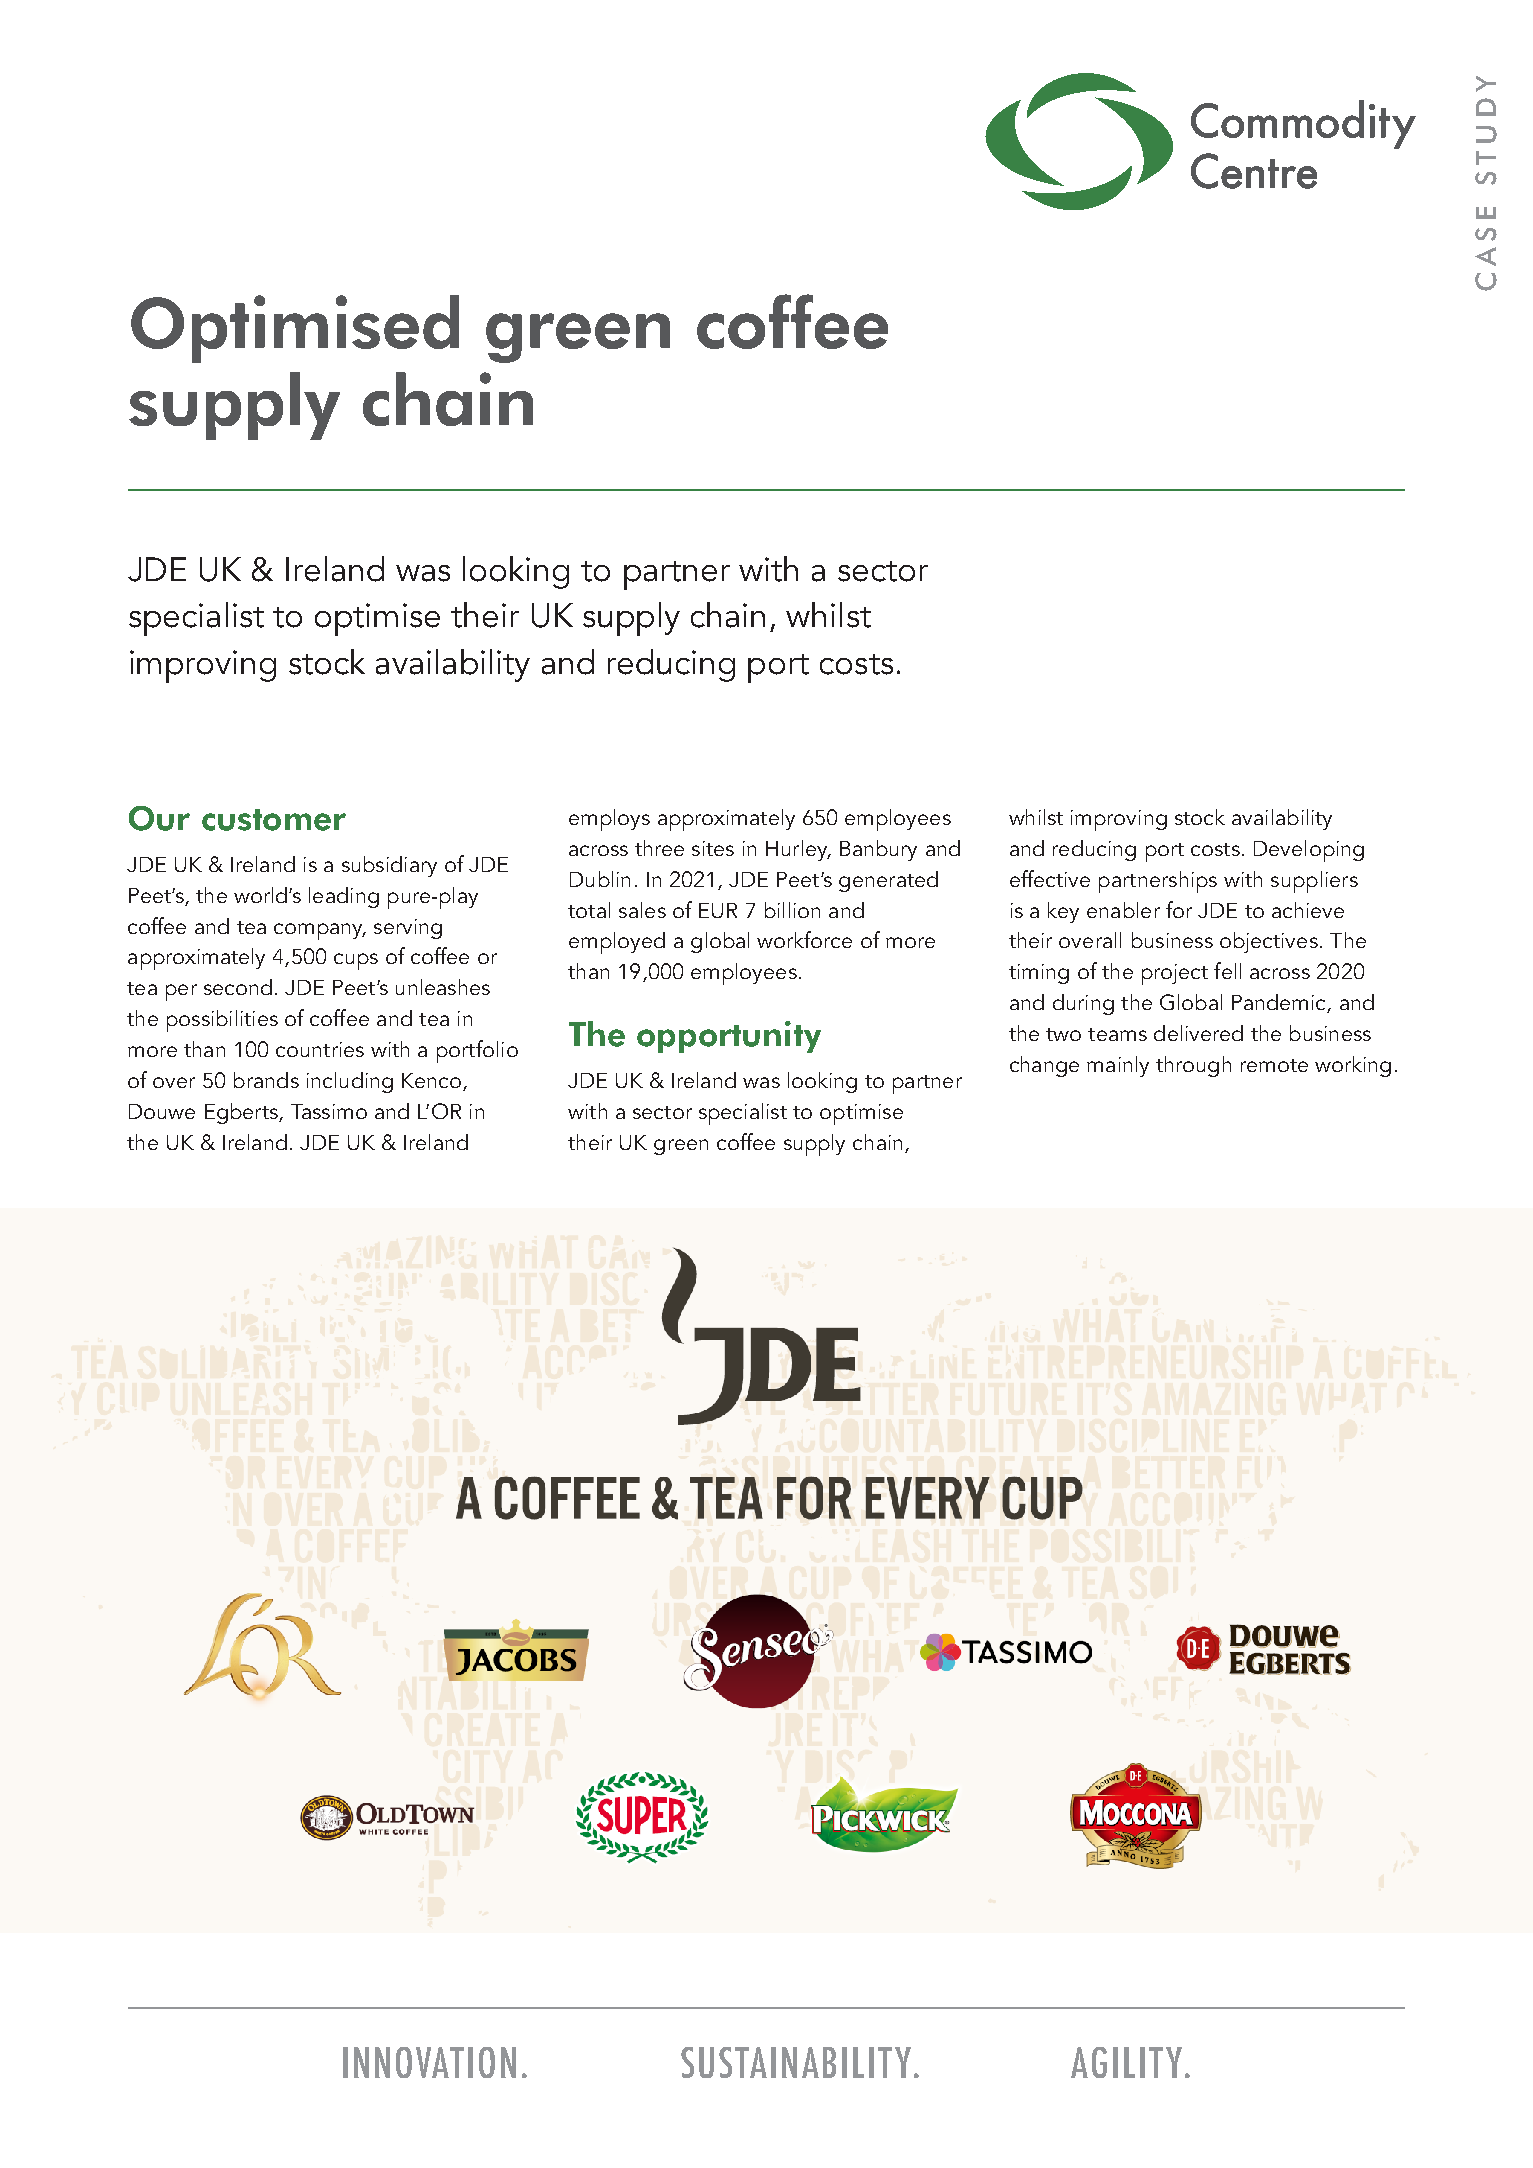 The width and height of the image is (1533, 2168). I want to click on INNOVATION, so click(429, 2062).
